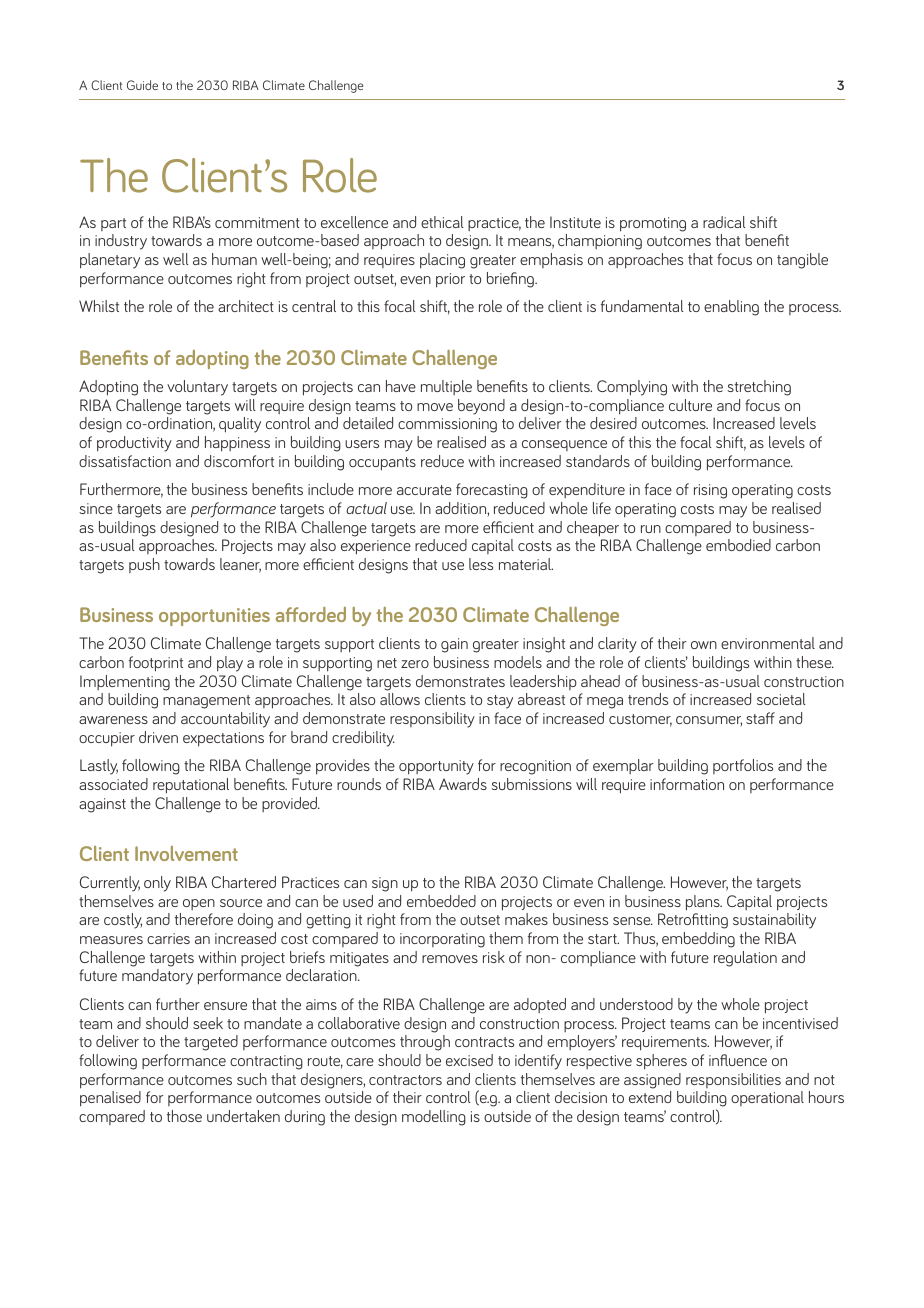 This document has height=1308, width=924. I want to click on ethical, so click(442, 222).
